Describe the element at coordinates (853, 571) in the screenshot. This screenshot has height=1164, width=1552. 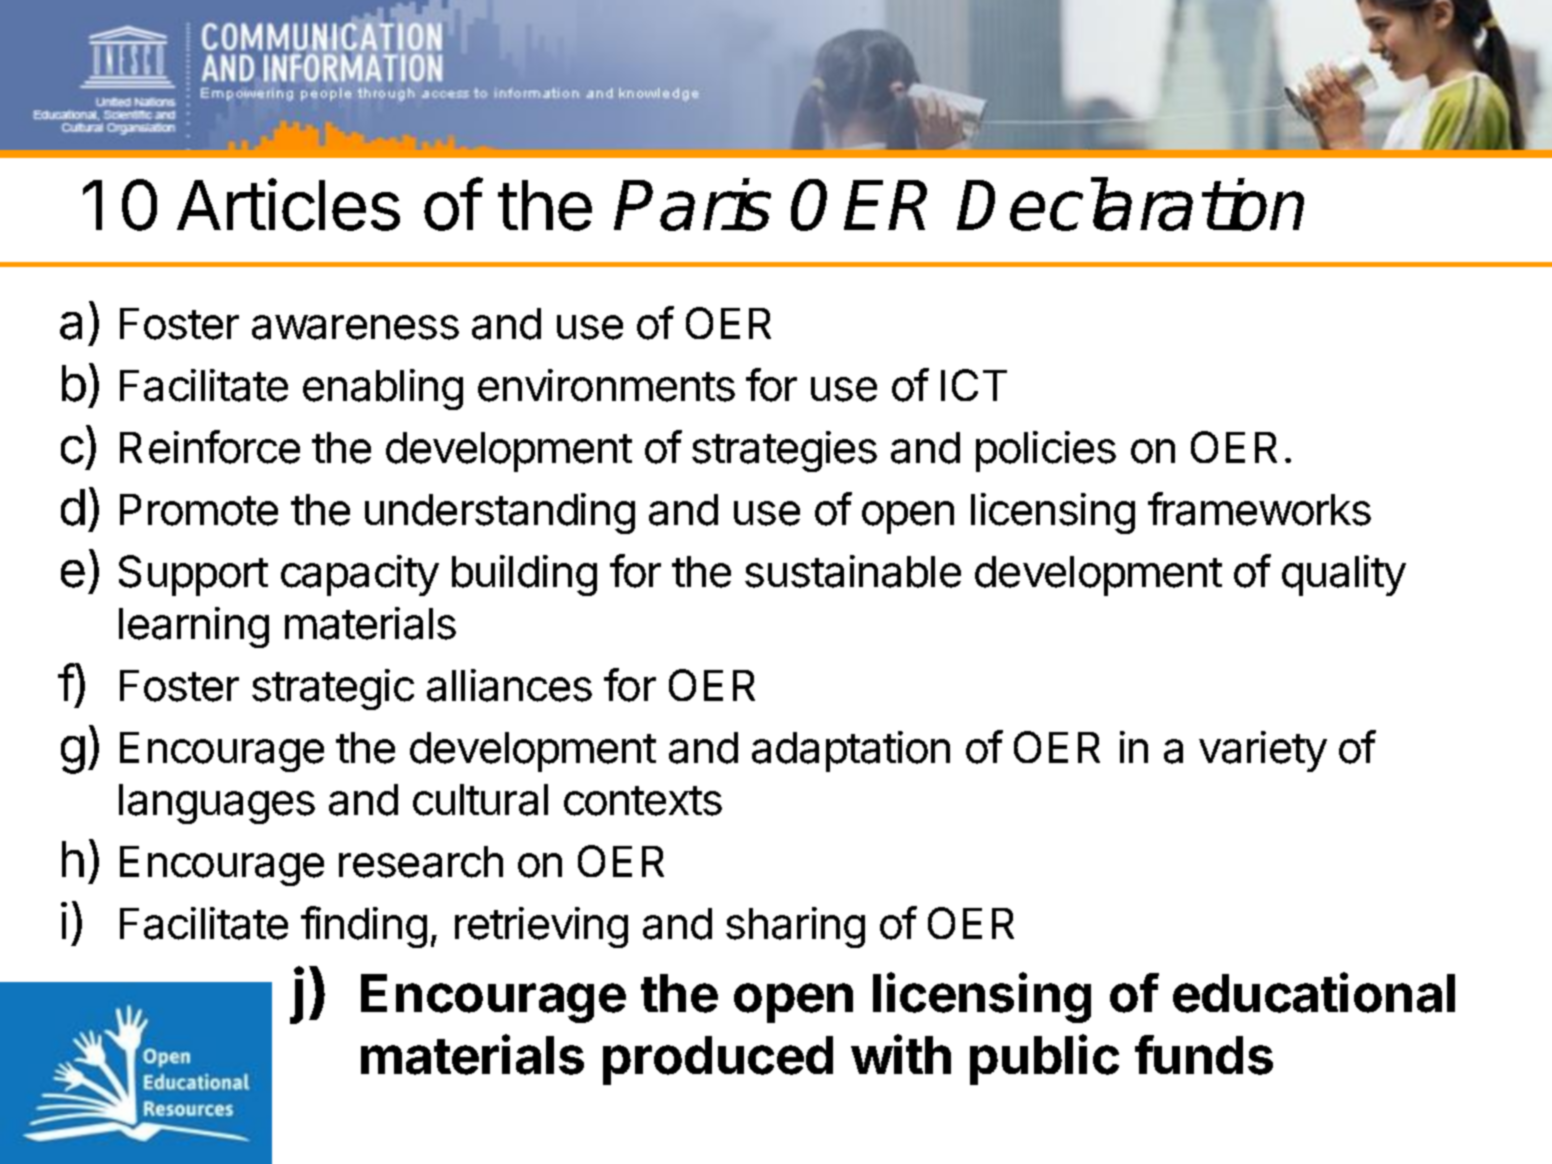
I see `sustainable` at that location.
